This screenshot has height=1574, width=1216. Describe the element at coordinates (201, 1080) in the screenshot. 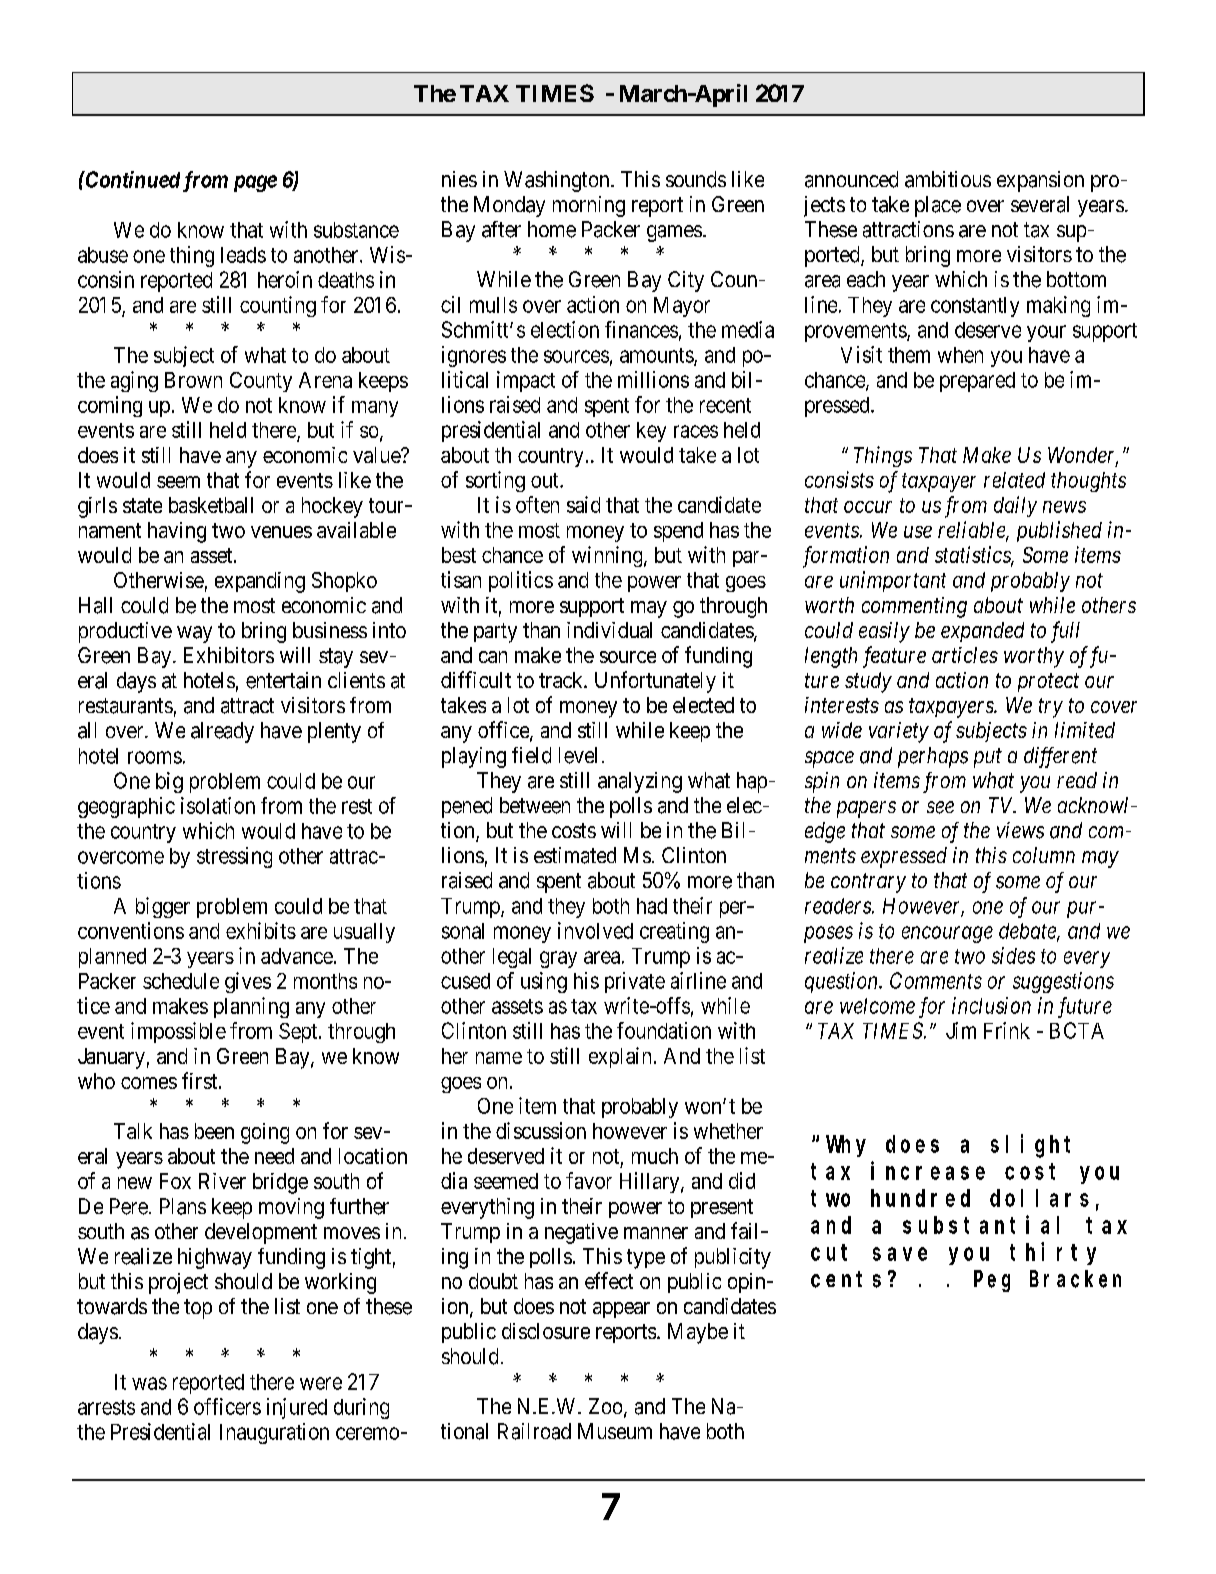

I see `first` at that location.
